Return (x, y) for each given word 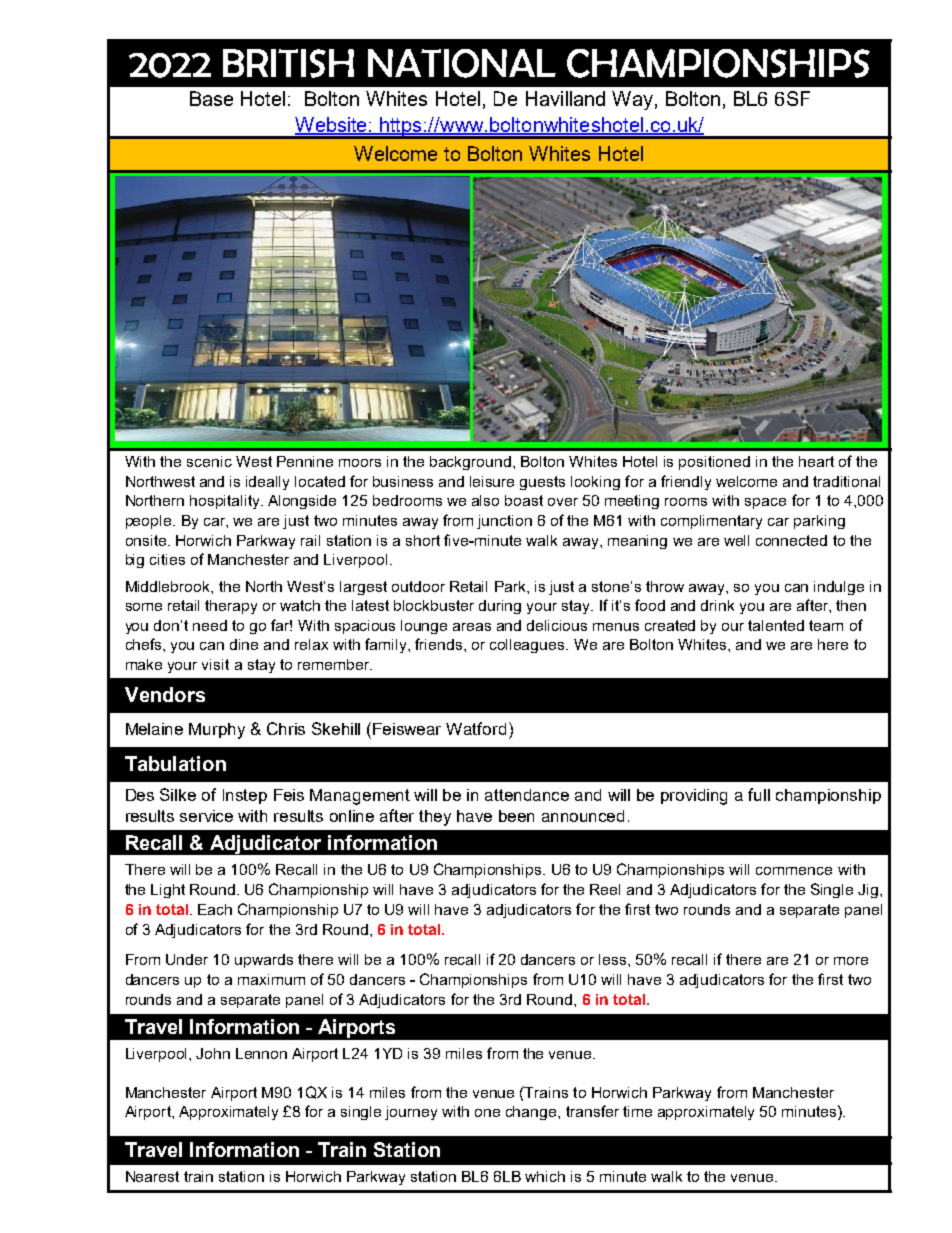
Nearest (152, 1176)
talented (776, 625)
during (500, 607)
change (532, 1113)
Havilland (565, 98)
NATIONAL (462, 63)
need (210, 625)
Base (211, 98)
